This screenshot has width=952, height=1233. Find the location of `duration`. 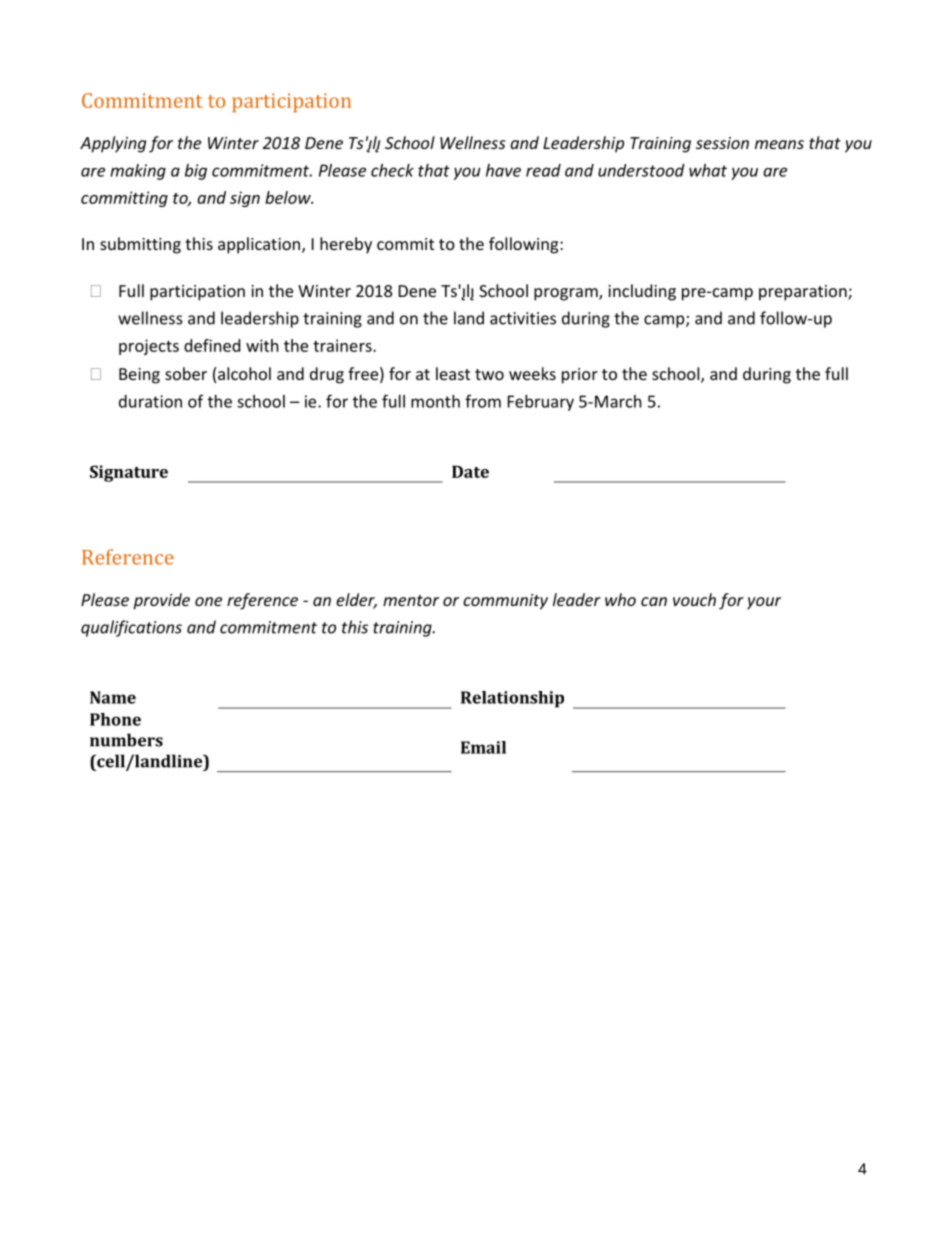

duration is located at coordinates (150, 401).
